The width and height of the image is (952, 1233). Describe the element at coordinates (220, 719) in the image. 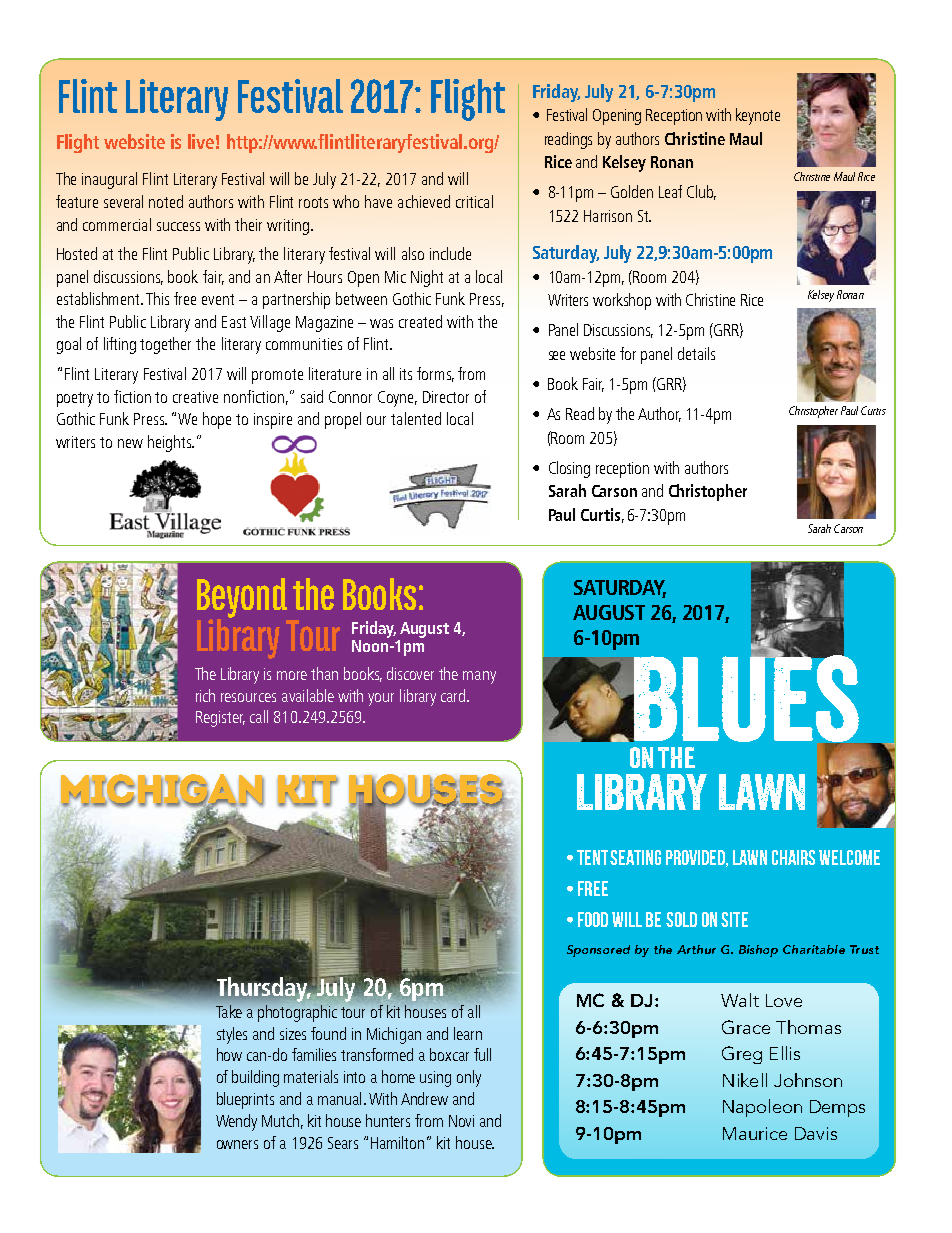

I see `Register` at that location.
